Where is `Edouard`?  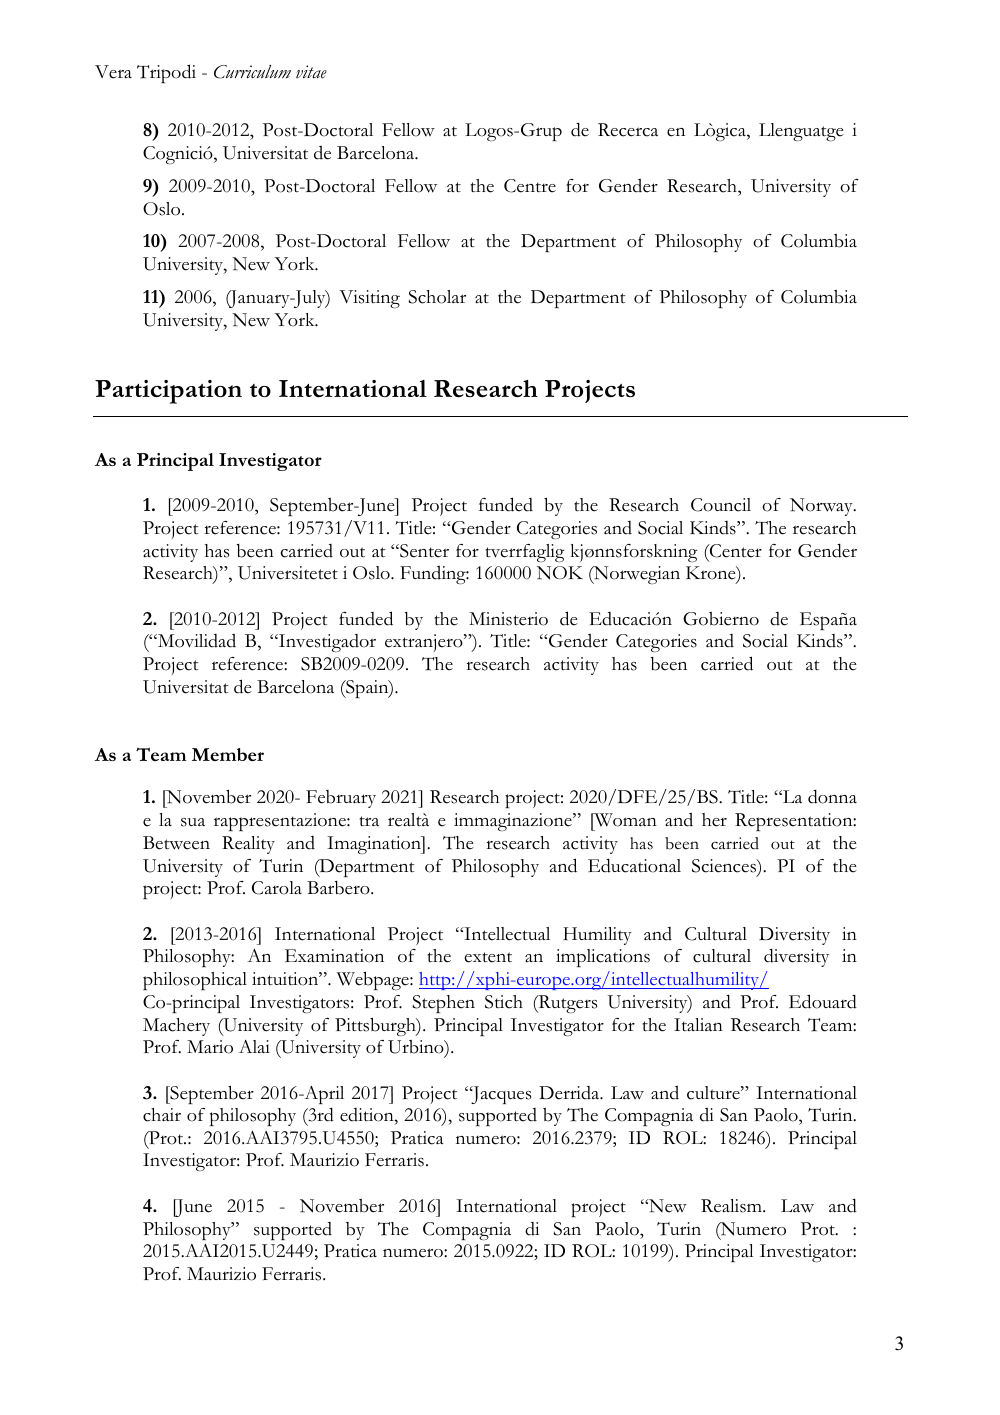
Edouard is located at coordinates (823, 1001).
